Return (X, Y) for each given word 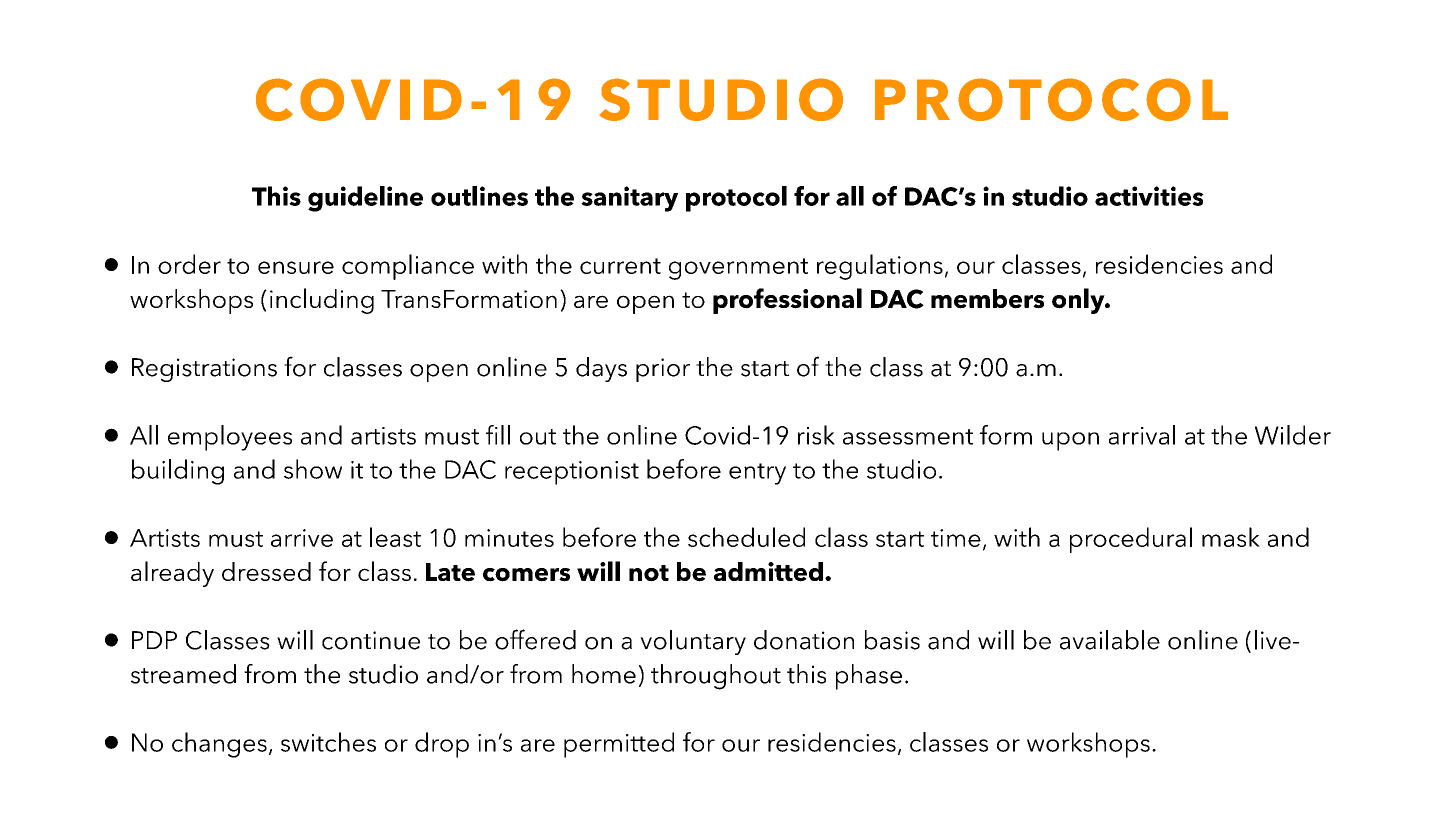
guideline (365, 199)
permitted (619, 745)
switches (328, 742)
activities (1149, 196)
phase (869, 677)
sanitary (629, 199)
